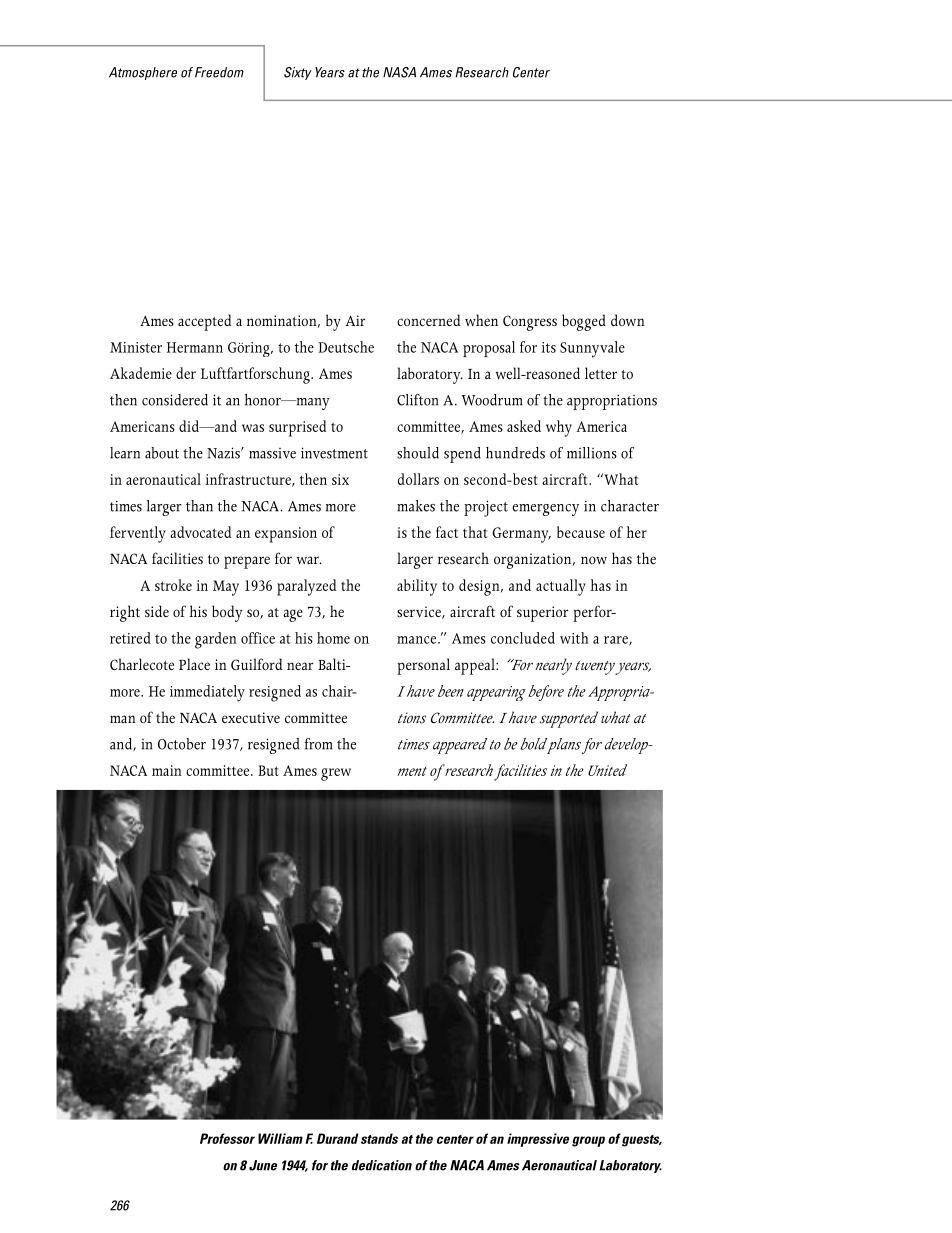 The height and width of the screenshot is (1233, 952). Describe the element at coordinates (476, 666) in the screenshot. I see `appeal` at that location.
